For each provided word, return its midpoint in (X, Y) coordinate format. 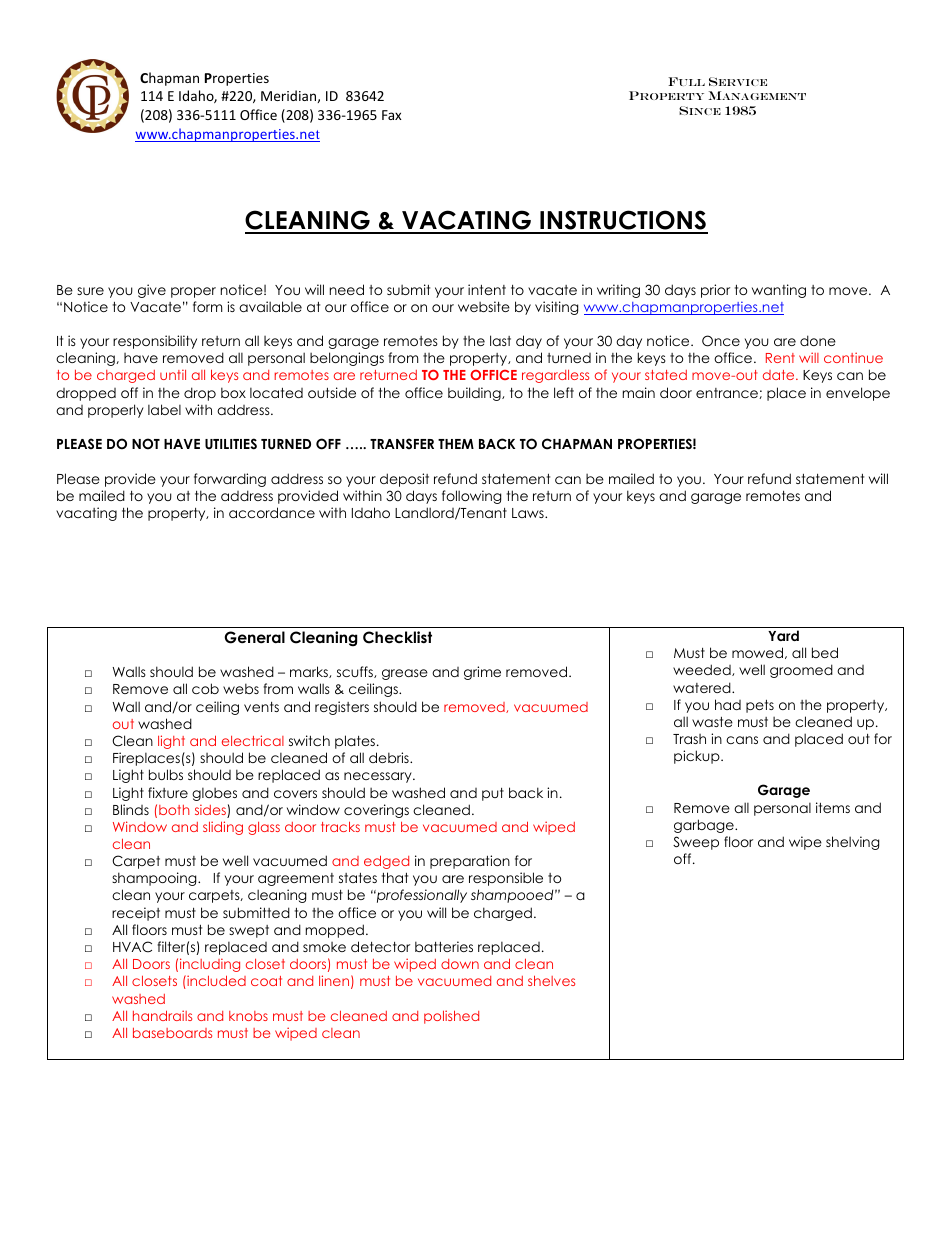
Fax (392, 115)
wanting (779, 291)
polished (451, 1017)
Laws (529, 513)
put (493, 794)
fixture (168, 792)
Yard (783, 635)
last (500, 340)
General (254, 637)
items (833, 807)
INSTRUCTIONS (623, 221)
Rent (780, 358)
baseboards (172, 1033)
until (173, 374)
